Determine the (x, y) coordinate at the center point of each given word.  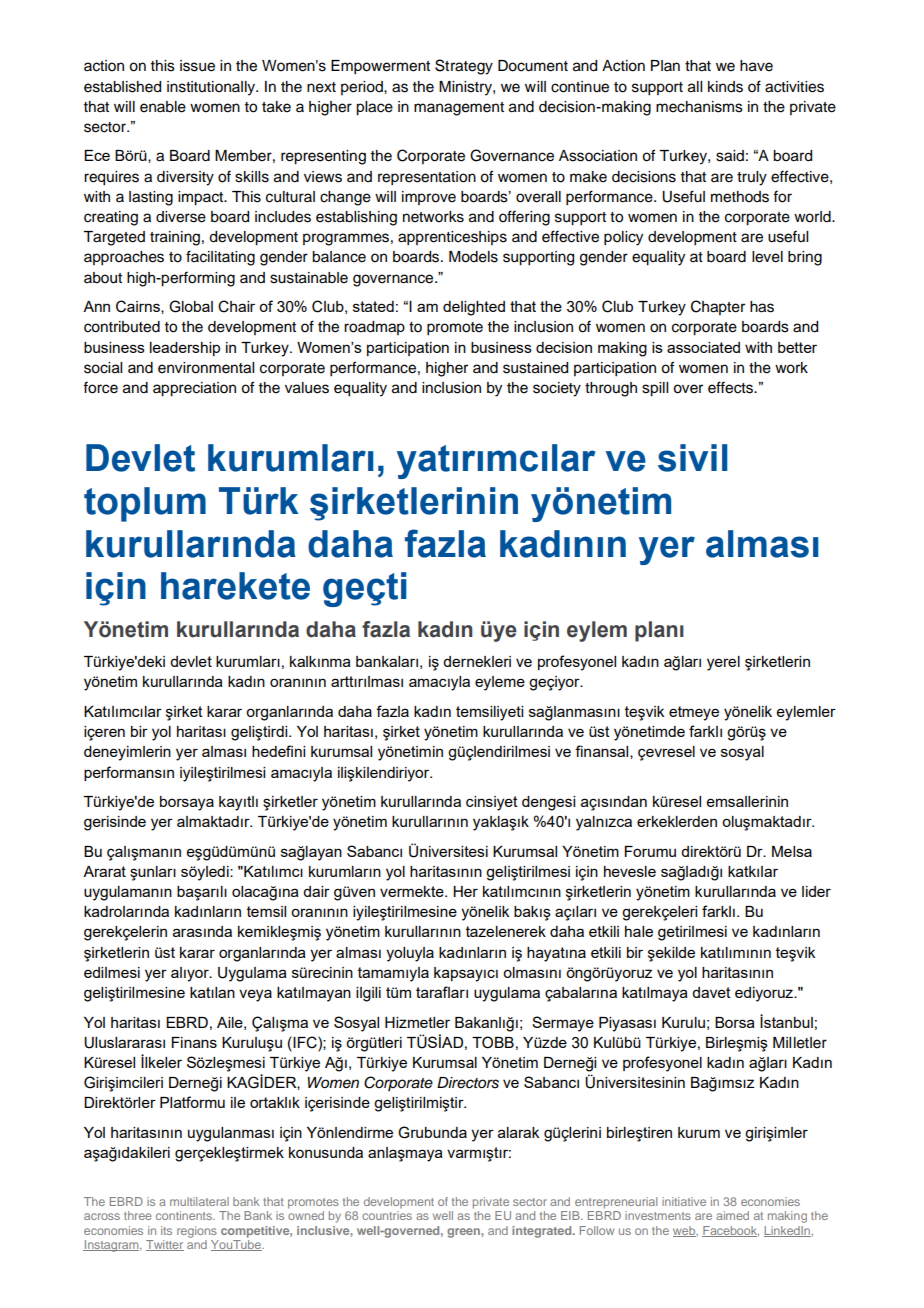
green (464, 1233)
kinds (725, 87)
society (557, 389)
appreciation (194, 389)
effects (731, 387)
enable (163, 107)
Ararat (104, 871)
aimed (732, 1215)
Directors (468, 1083)
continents (185, 1215)
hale (639, 931)
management (459, 109)
